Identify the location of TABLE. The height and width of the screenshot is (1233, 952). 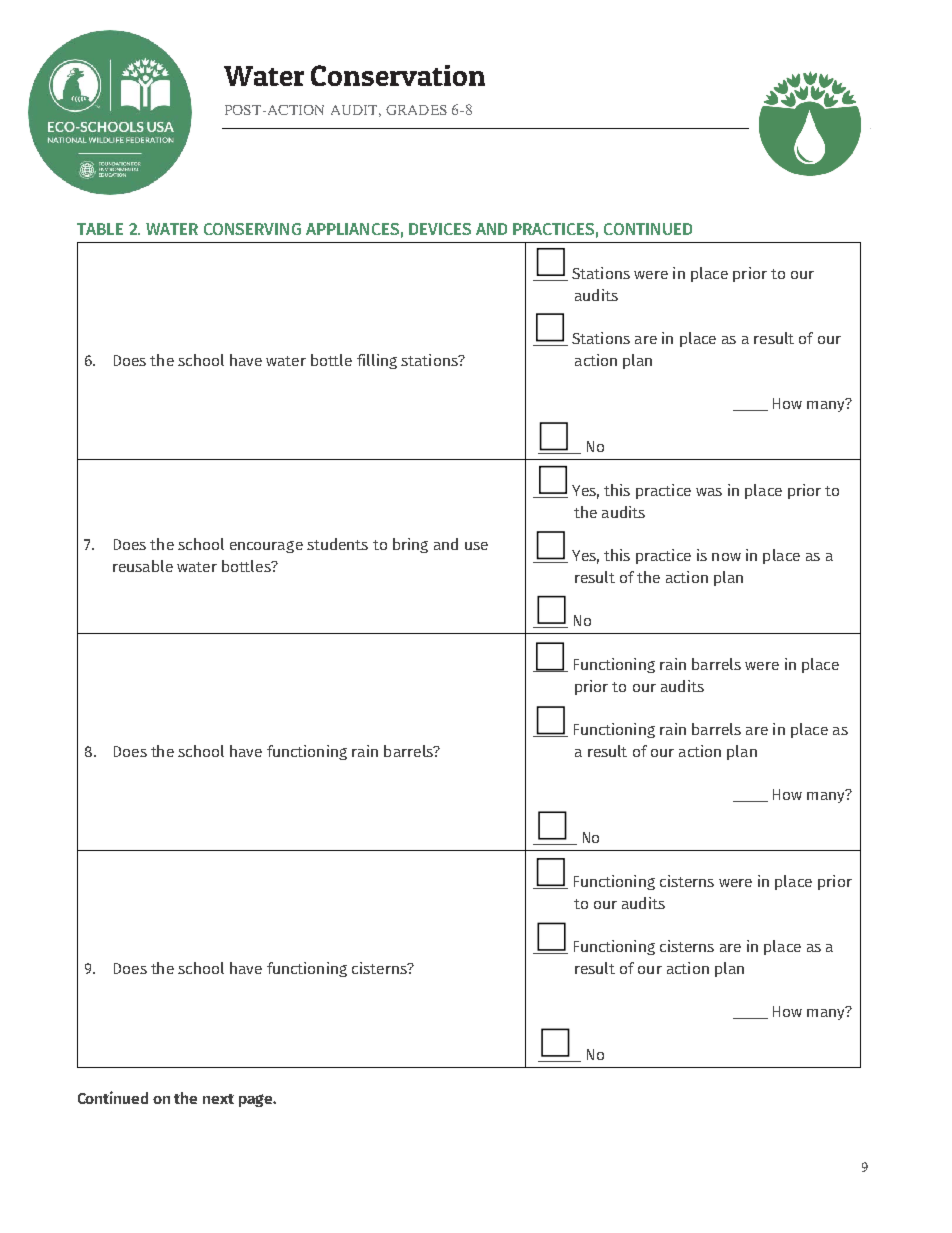
(100, 229).
